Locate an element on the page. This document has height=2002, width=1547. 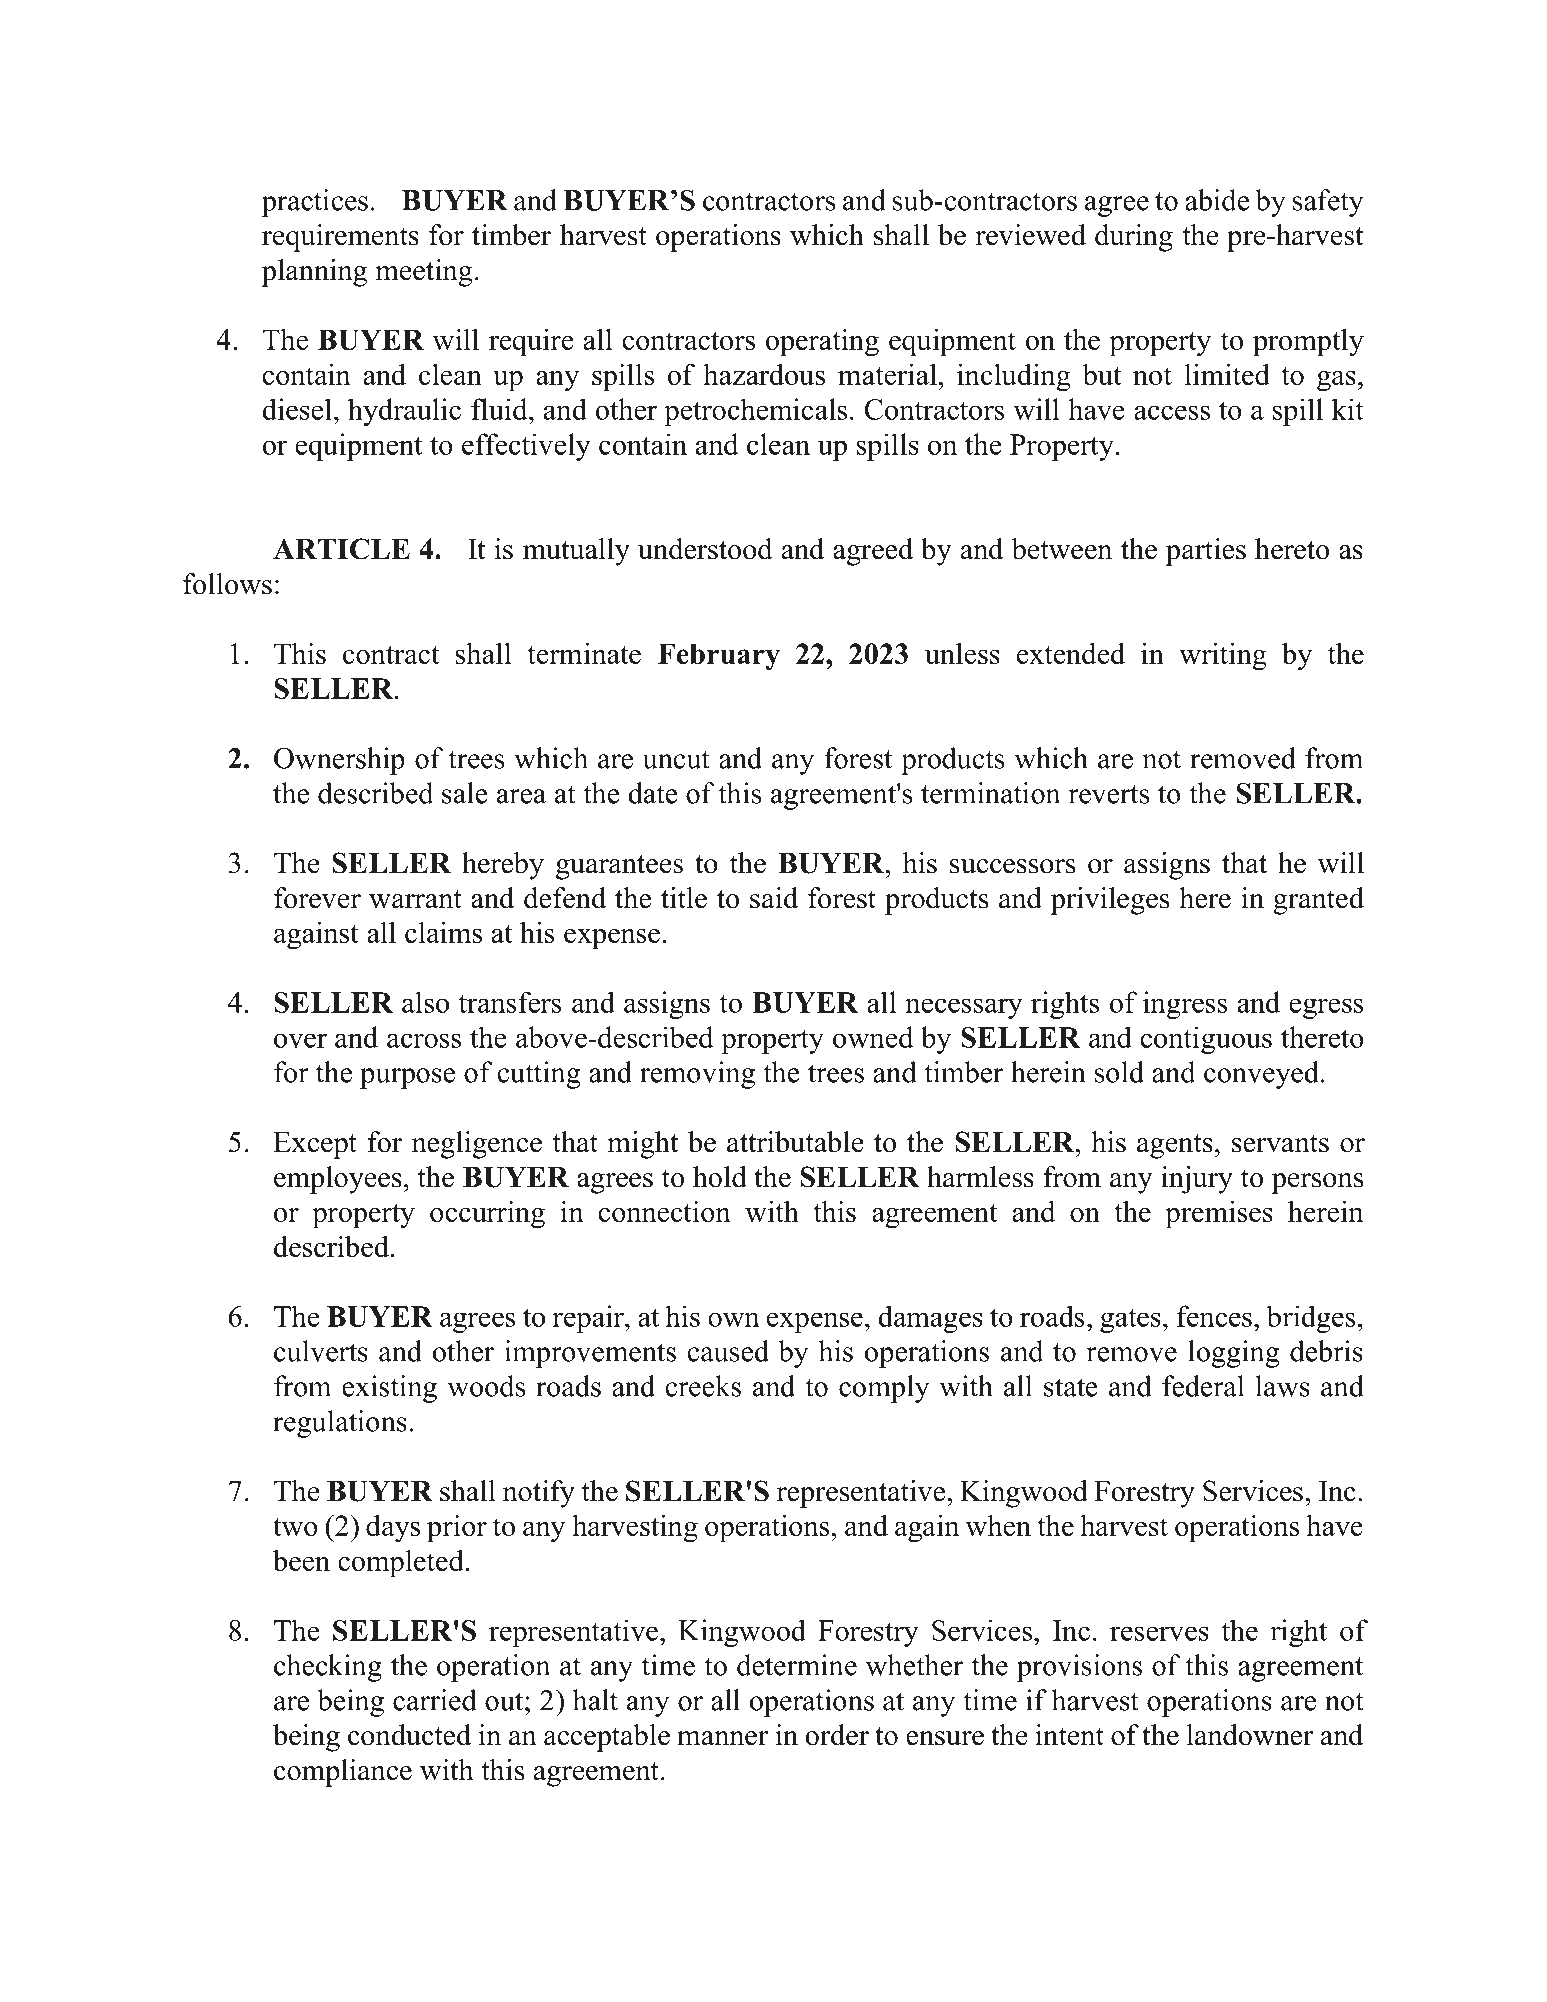
order is located at coordinates (837, 1735).
